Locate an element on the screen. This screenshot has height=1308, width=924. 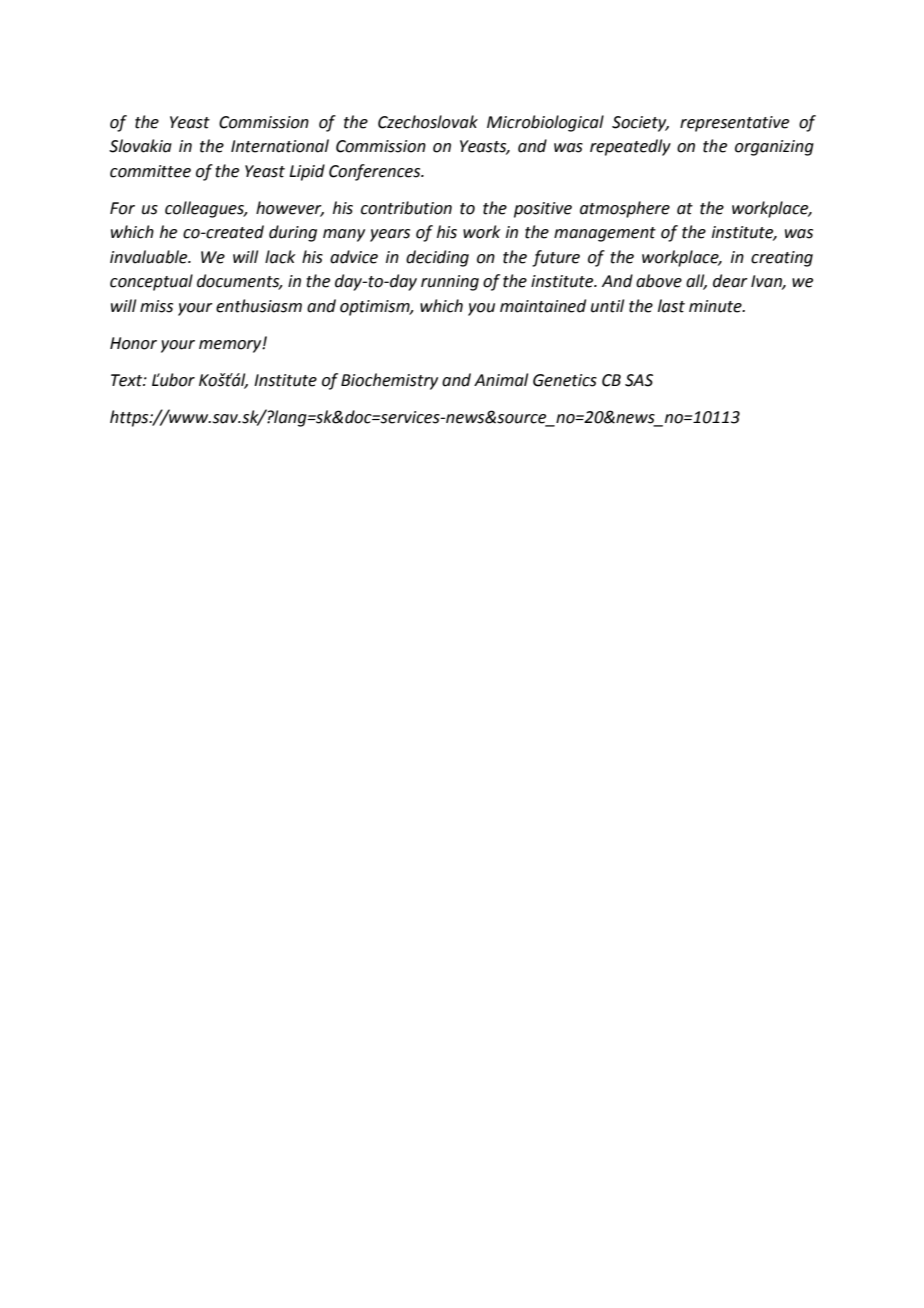
Honor is located at coordinates (133, 343).
